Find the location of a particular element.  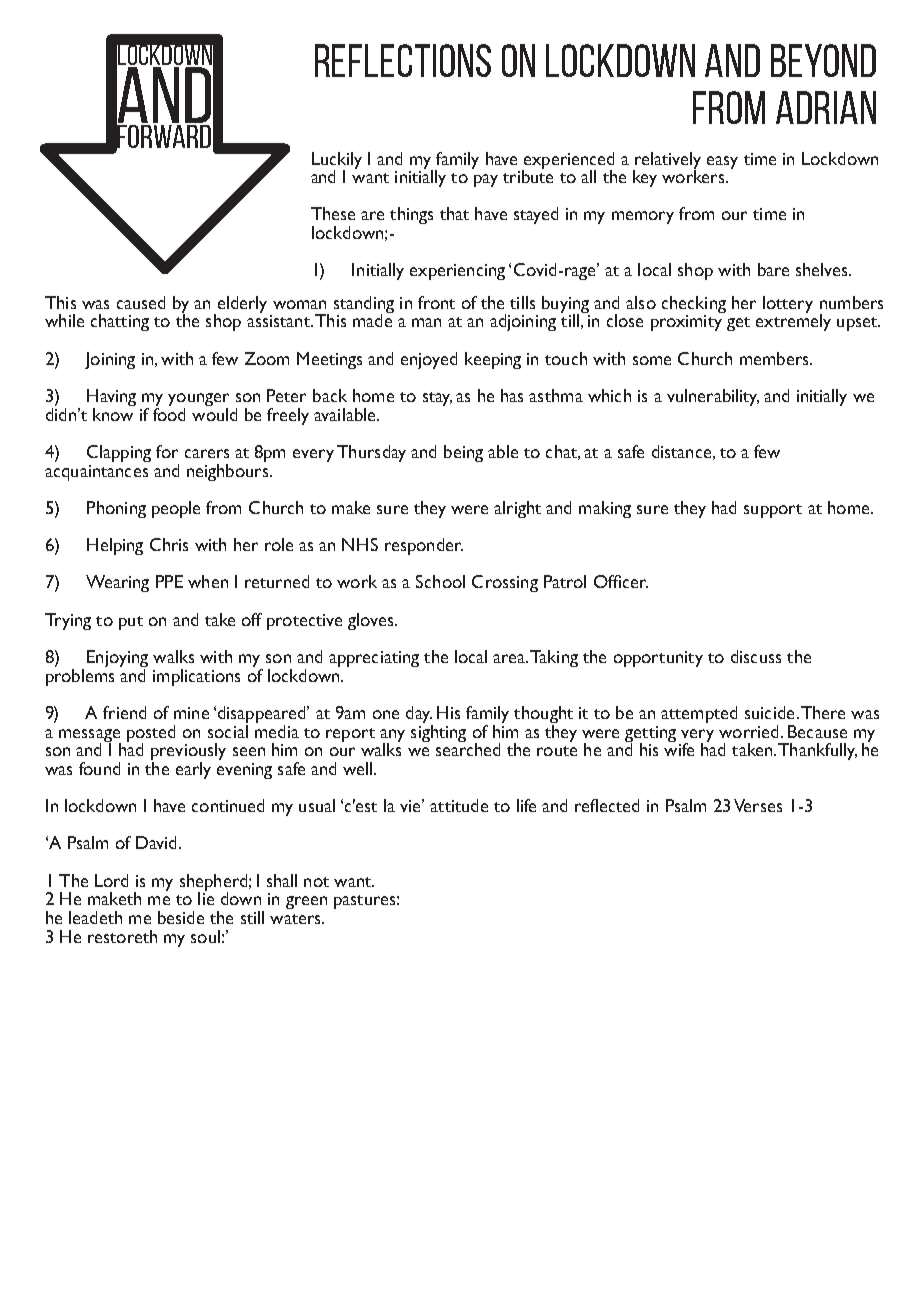

Adrian is located at coordinates (826, 107).
